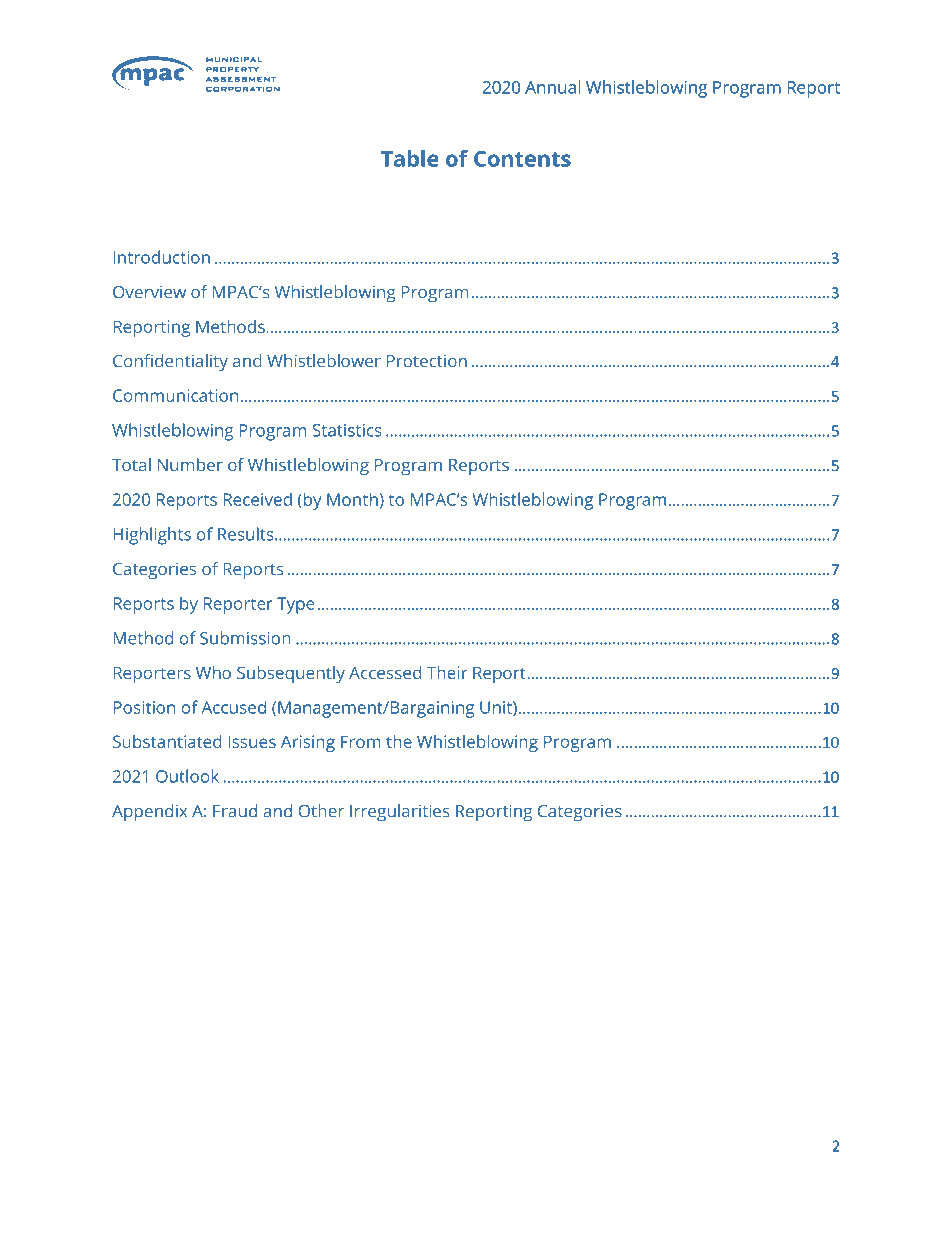  Describe the element at coordinates (400, 813) in the screenshot. I see `Irregularities` at that location.
